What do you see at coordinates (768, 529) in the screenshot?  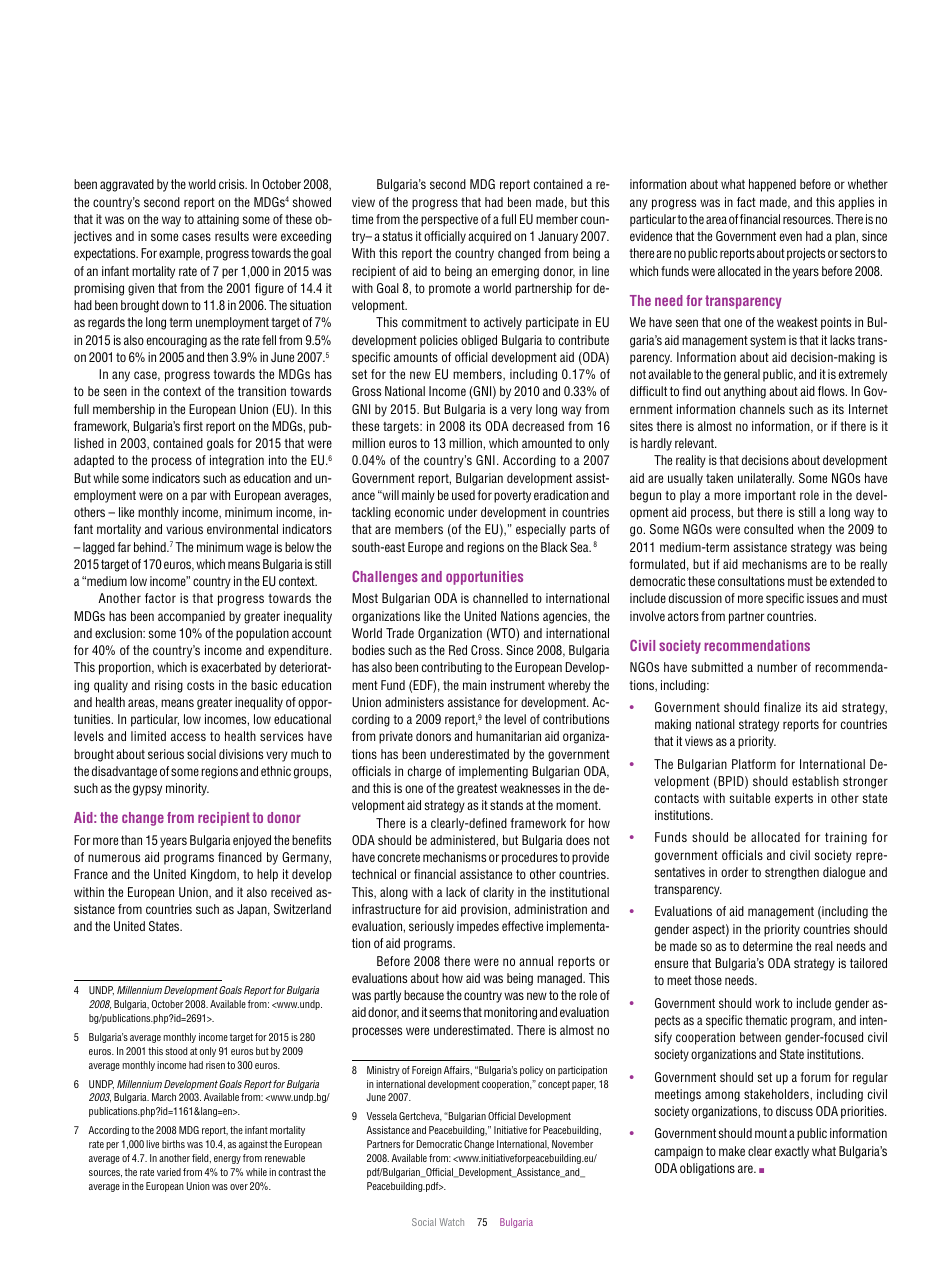 I see `consulted` at bounding box center [768, 529].
